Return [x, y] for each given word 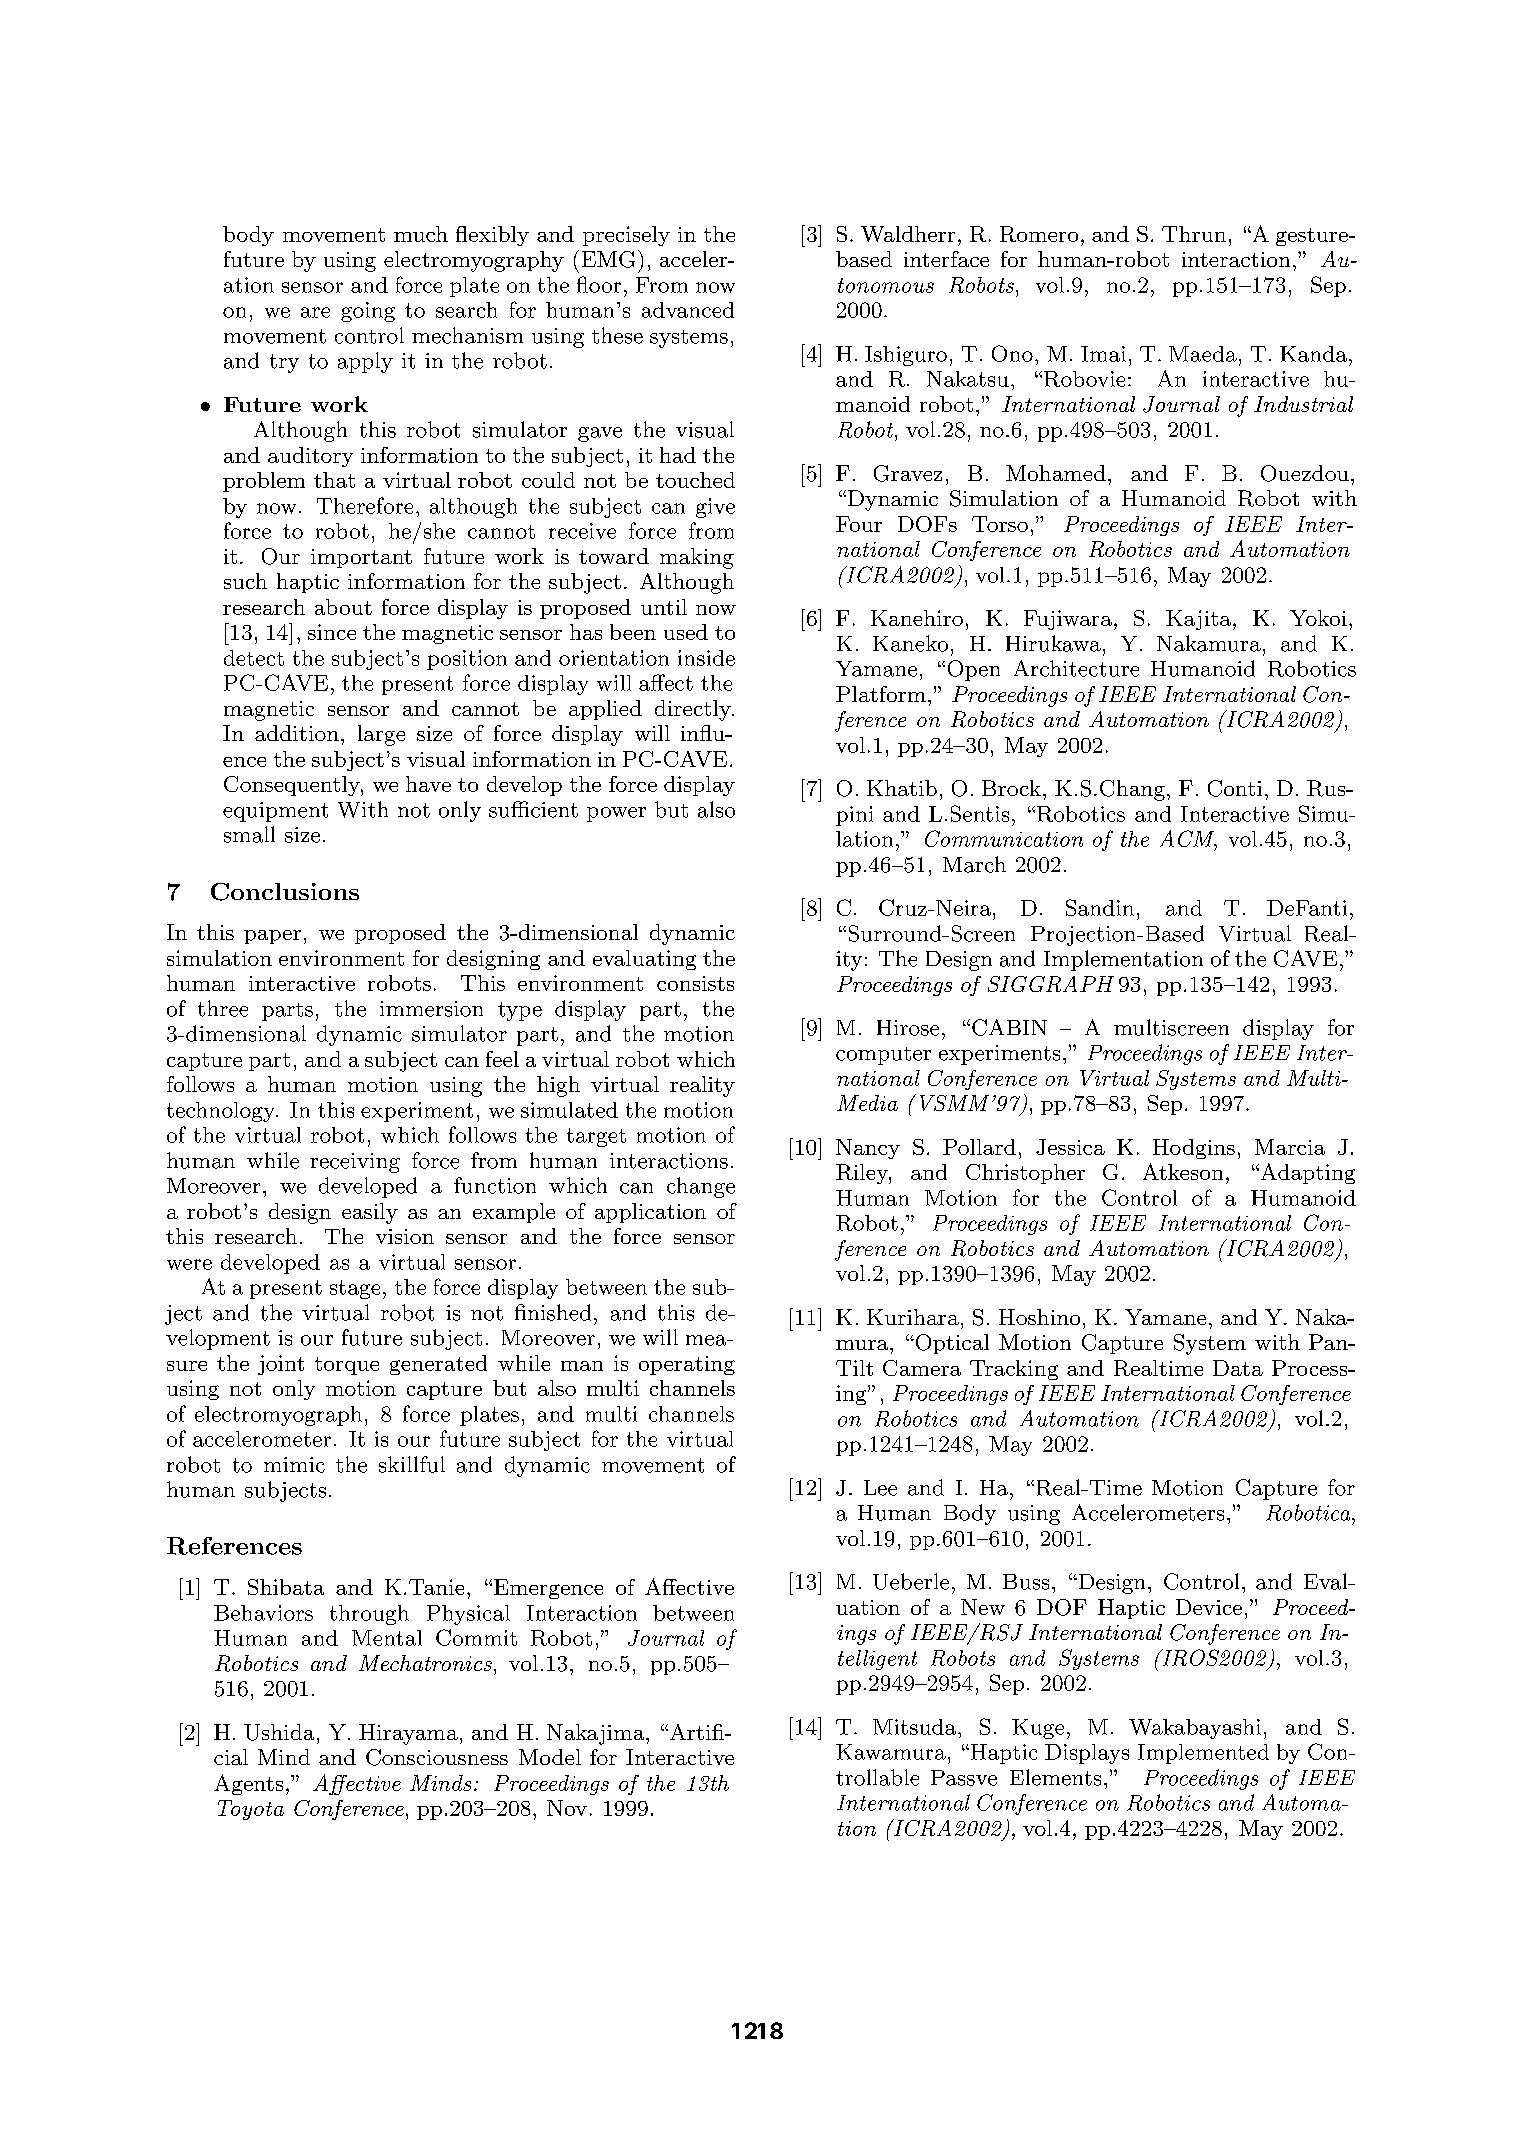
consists [695, 983]
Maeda [1203, 354]
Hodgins [1194, 1149]
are [315, 312]
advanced [688, 310]
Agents [248, 1784]
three [223, 1008]
